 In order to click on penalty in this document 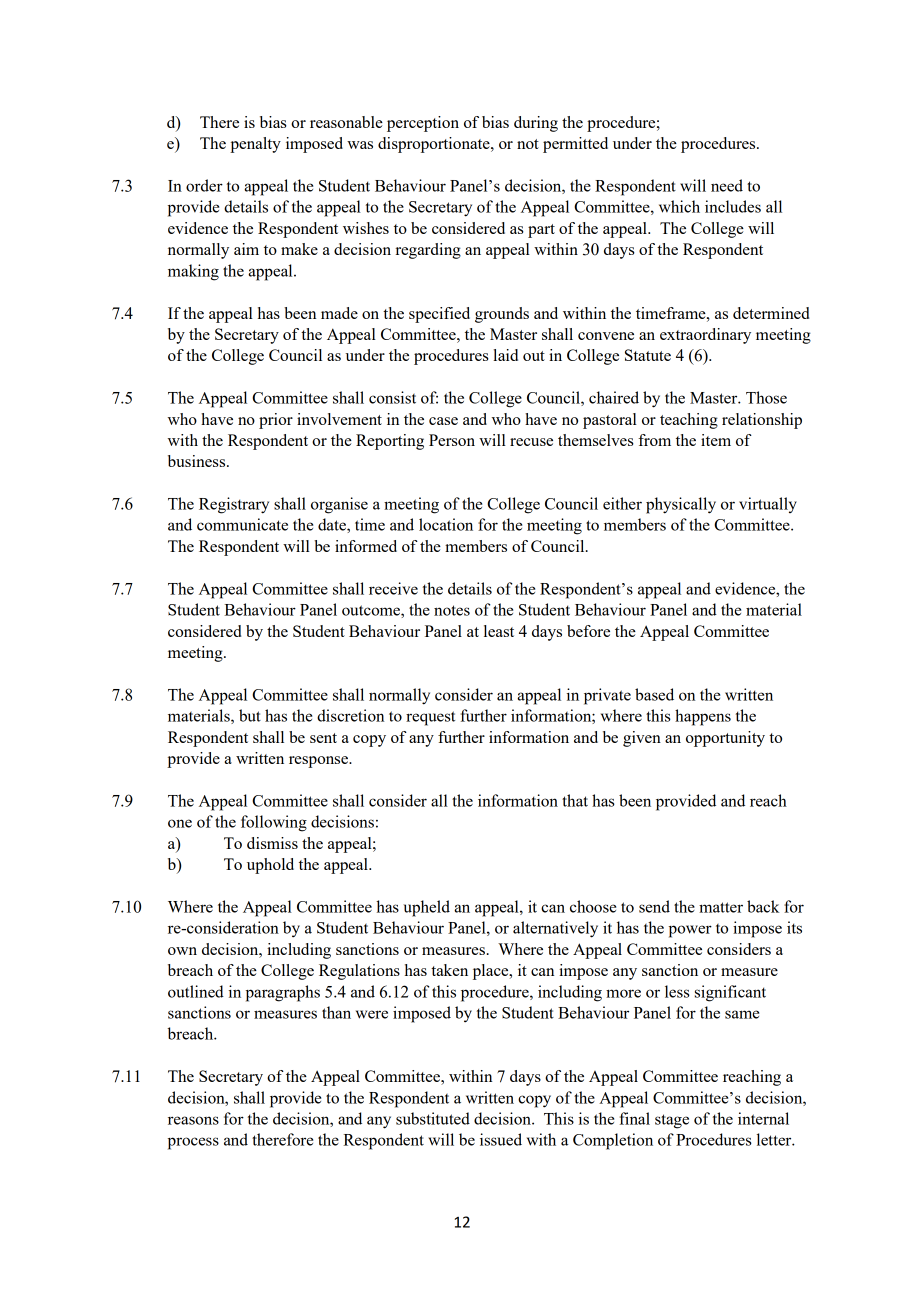, I will do `click(255, 145)`.
